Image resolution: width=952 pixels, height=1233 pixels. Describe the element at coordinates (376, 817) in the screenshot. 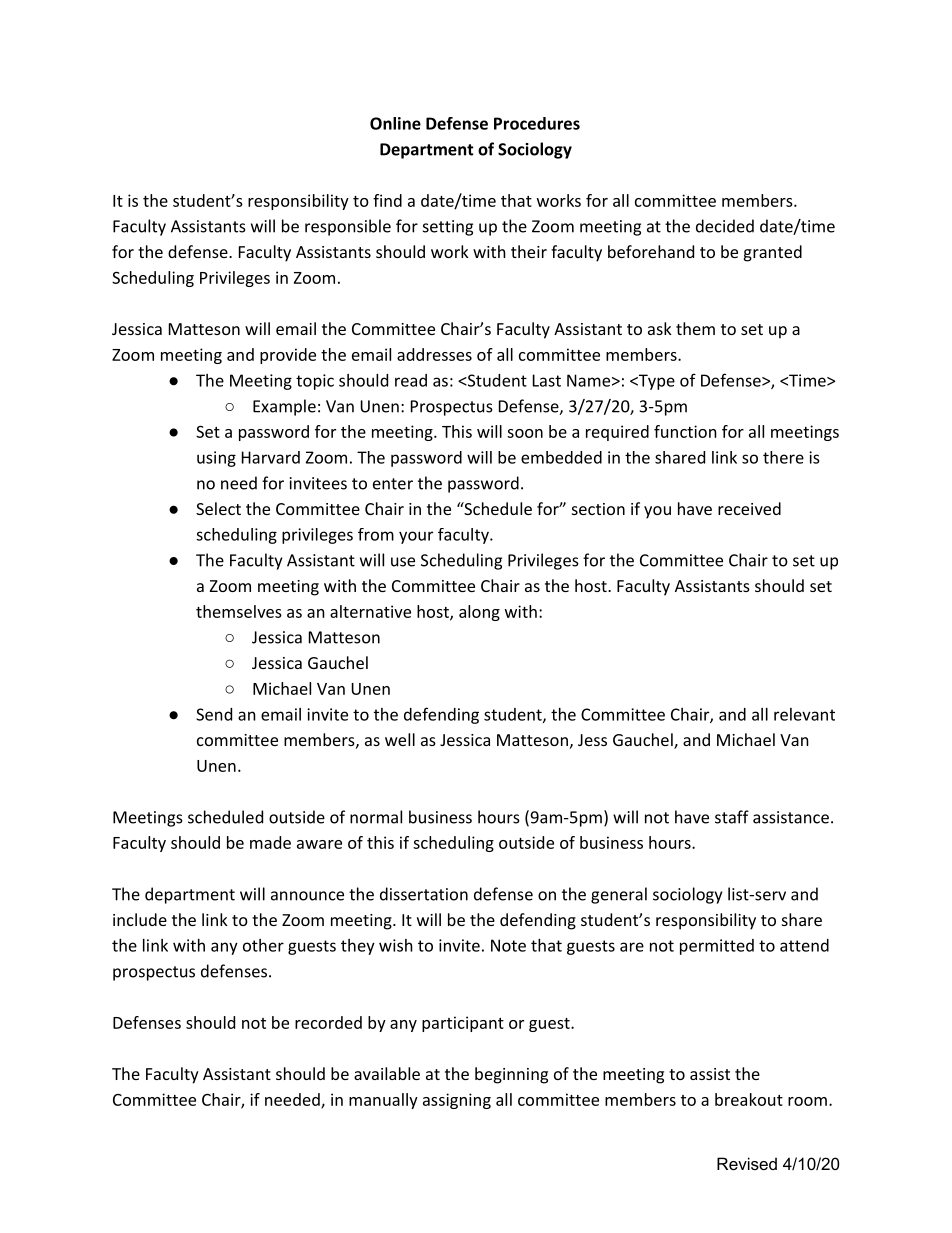

I see `normal` at that location.
